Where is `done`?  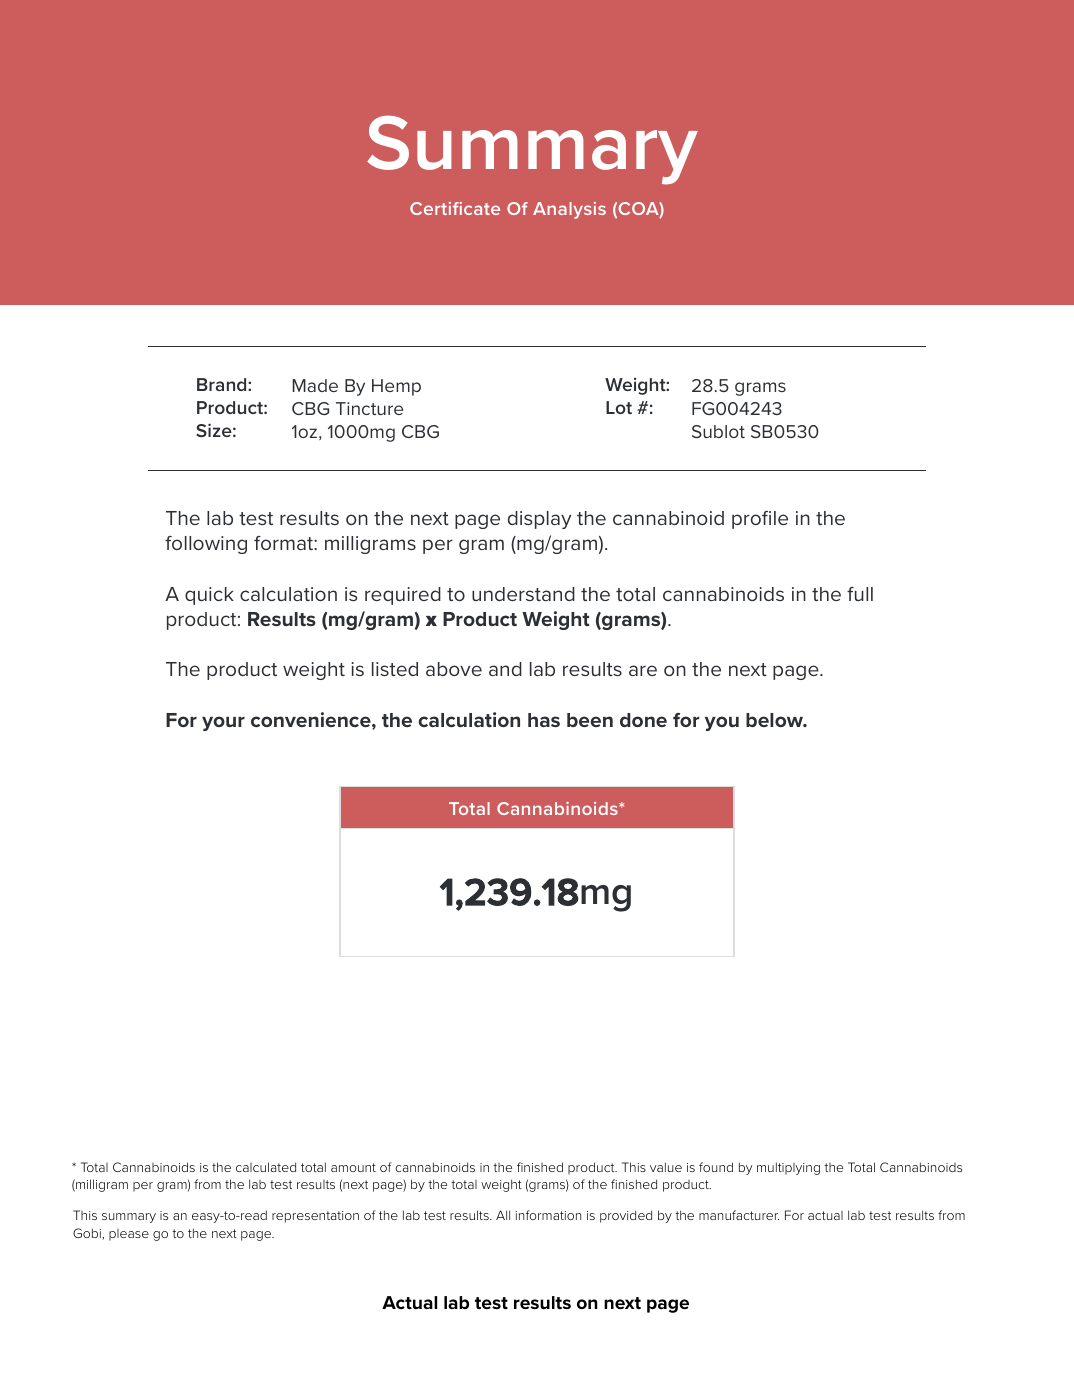 done is located at coordinates (643, 720).
